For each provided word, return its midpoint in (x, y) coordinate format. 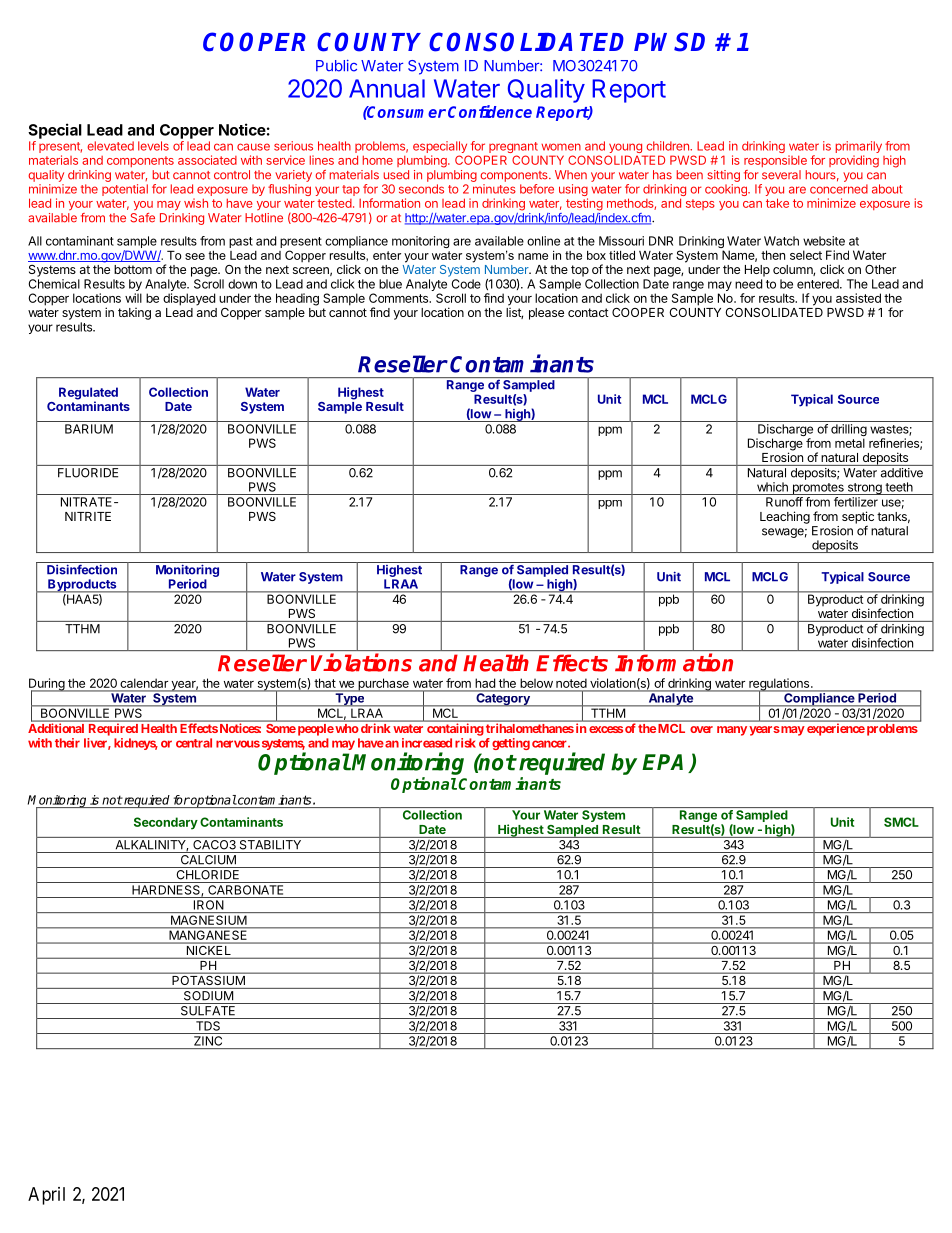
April (46, 1196)
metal (850, 443)
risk (465, 743)
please (546, 314)
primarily (859, 148)
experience (836, 730)
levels (153, 146)
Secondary (166, 823)
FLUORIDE (88, 473)
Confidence (490, 111)
